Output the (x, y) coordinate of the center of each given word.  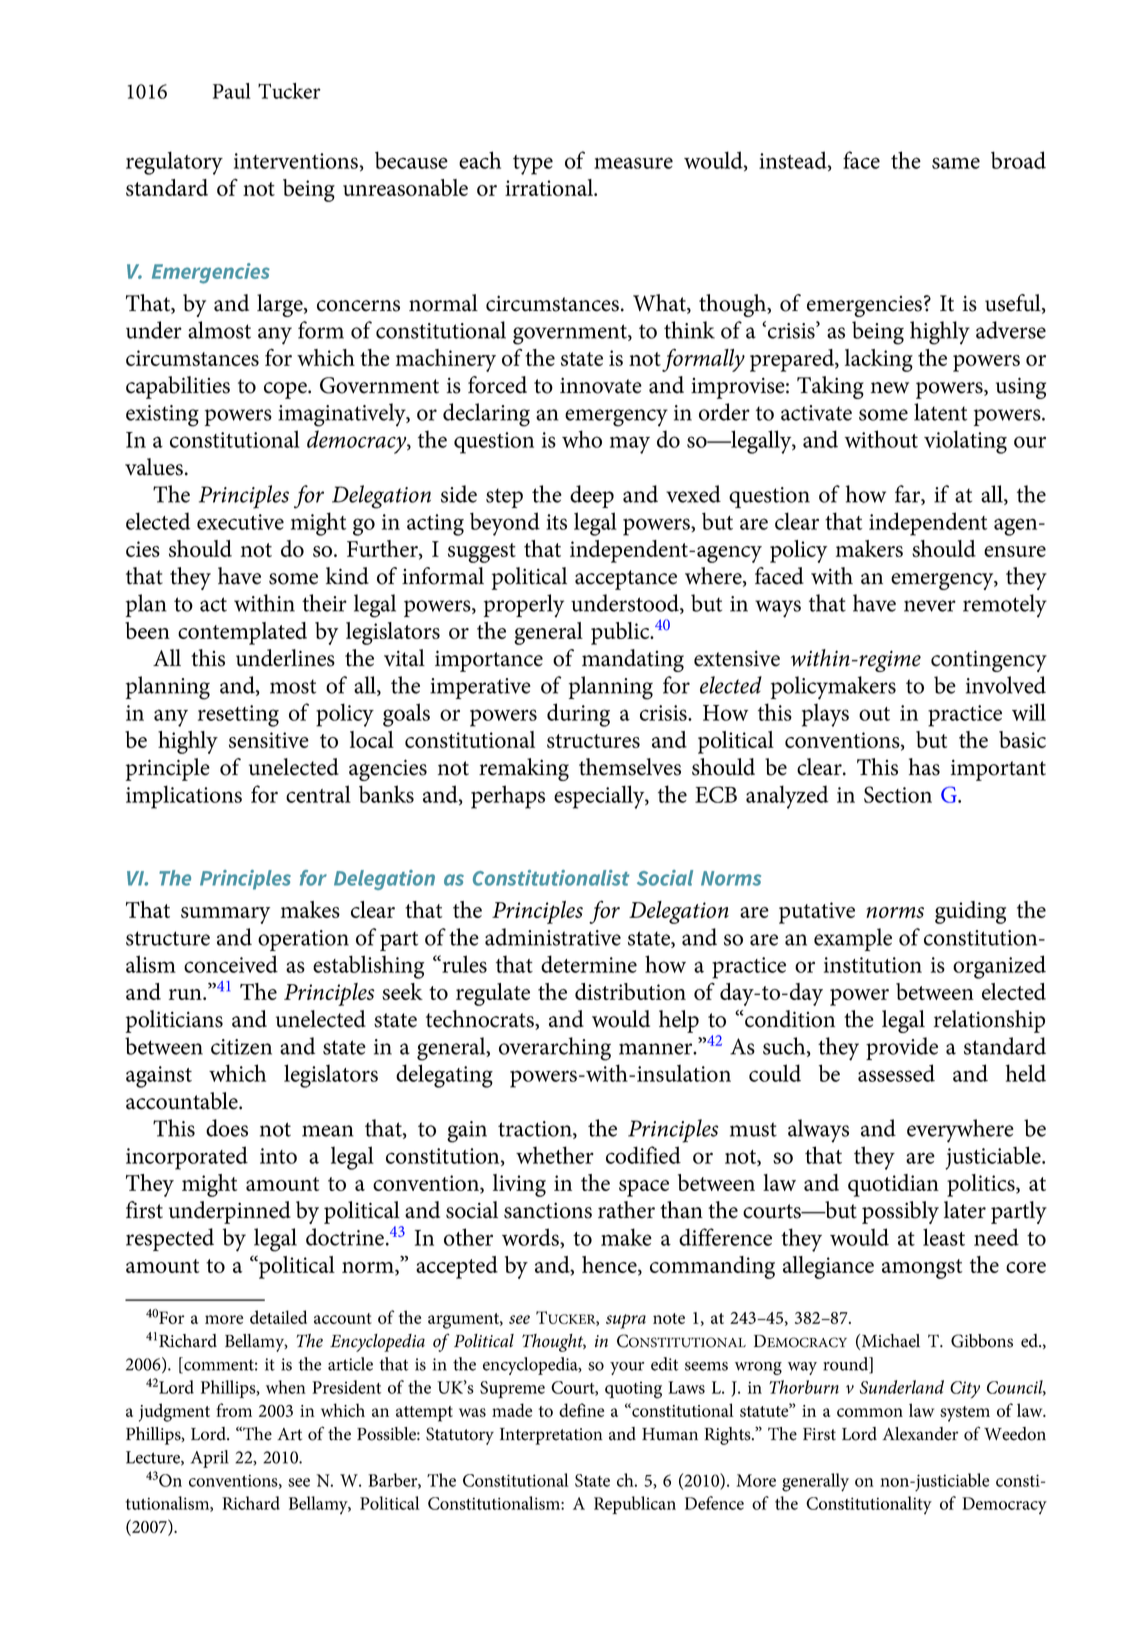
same (956, 163)
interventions (296, 161)
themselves (630, 767)
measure (633, 163)
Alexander (920, 1434)
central (318, 794)
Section (898, 794)
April (210, 1459)
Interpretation (551, 1436)
